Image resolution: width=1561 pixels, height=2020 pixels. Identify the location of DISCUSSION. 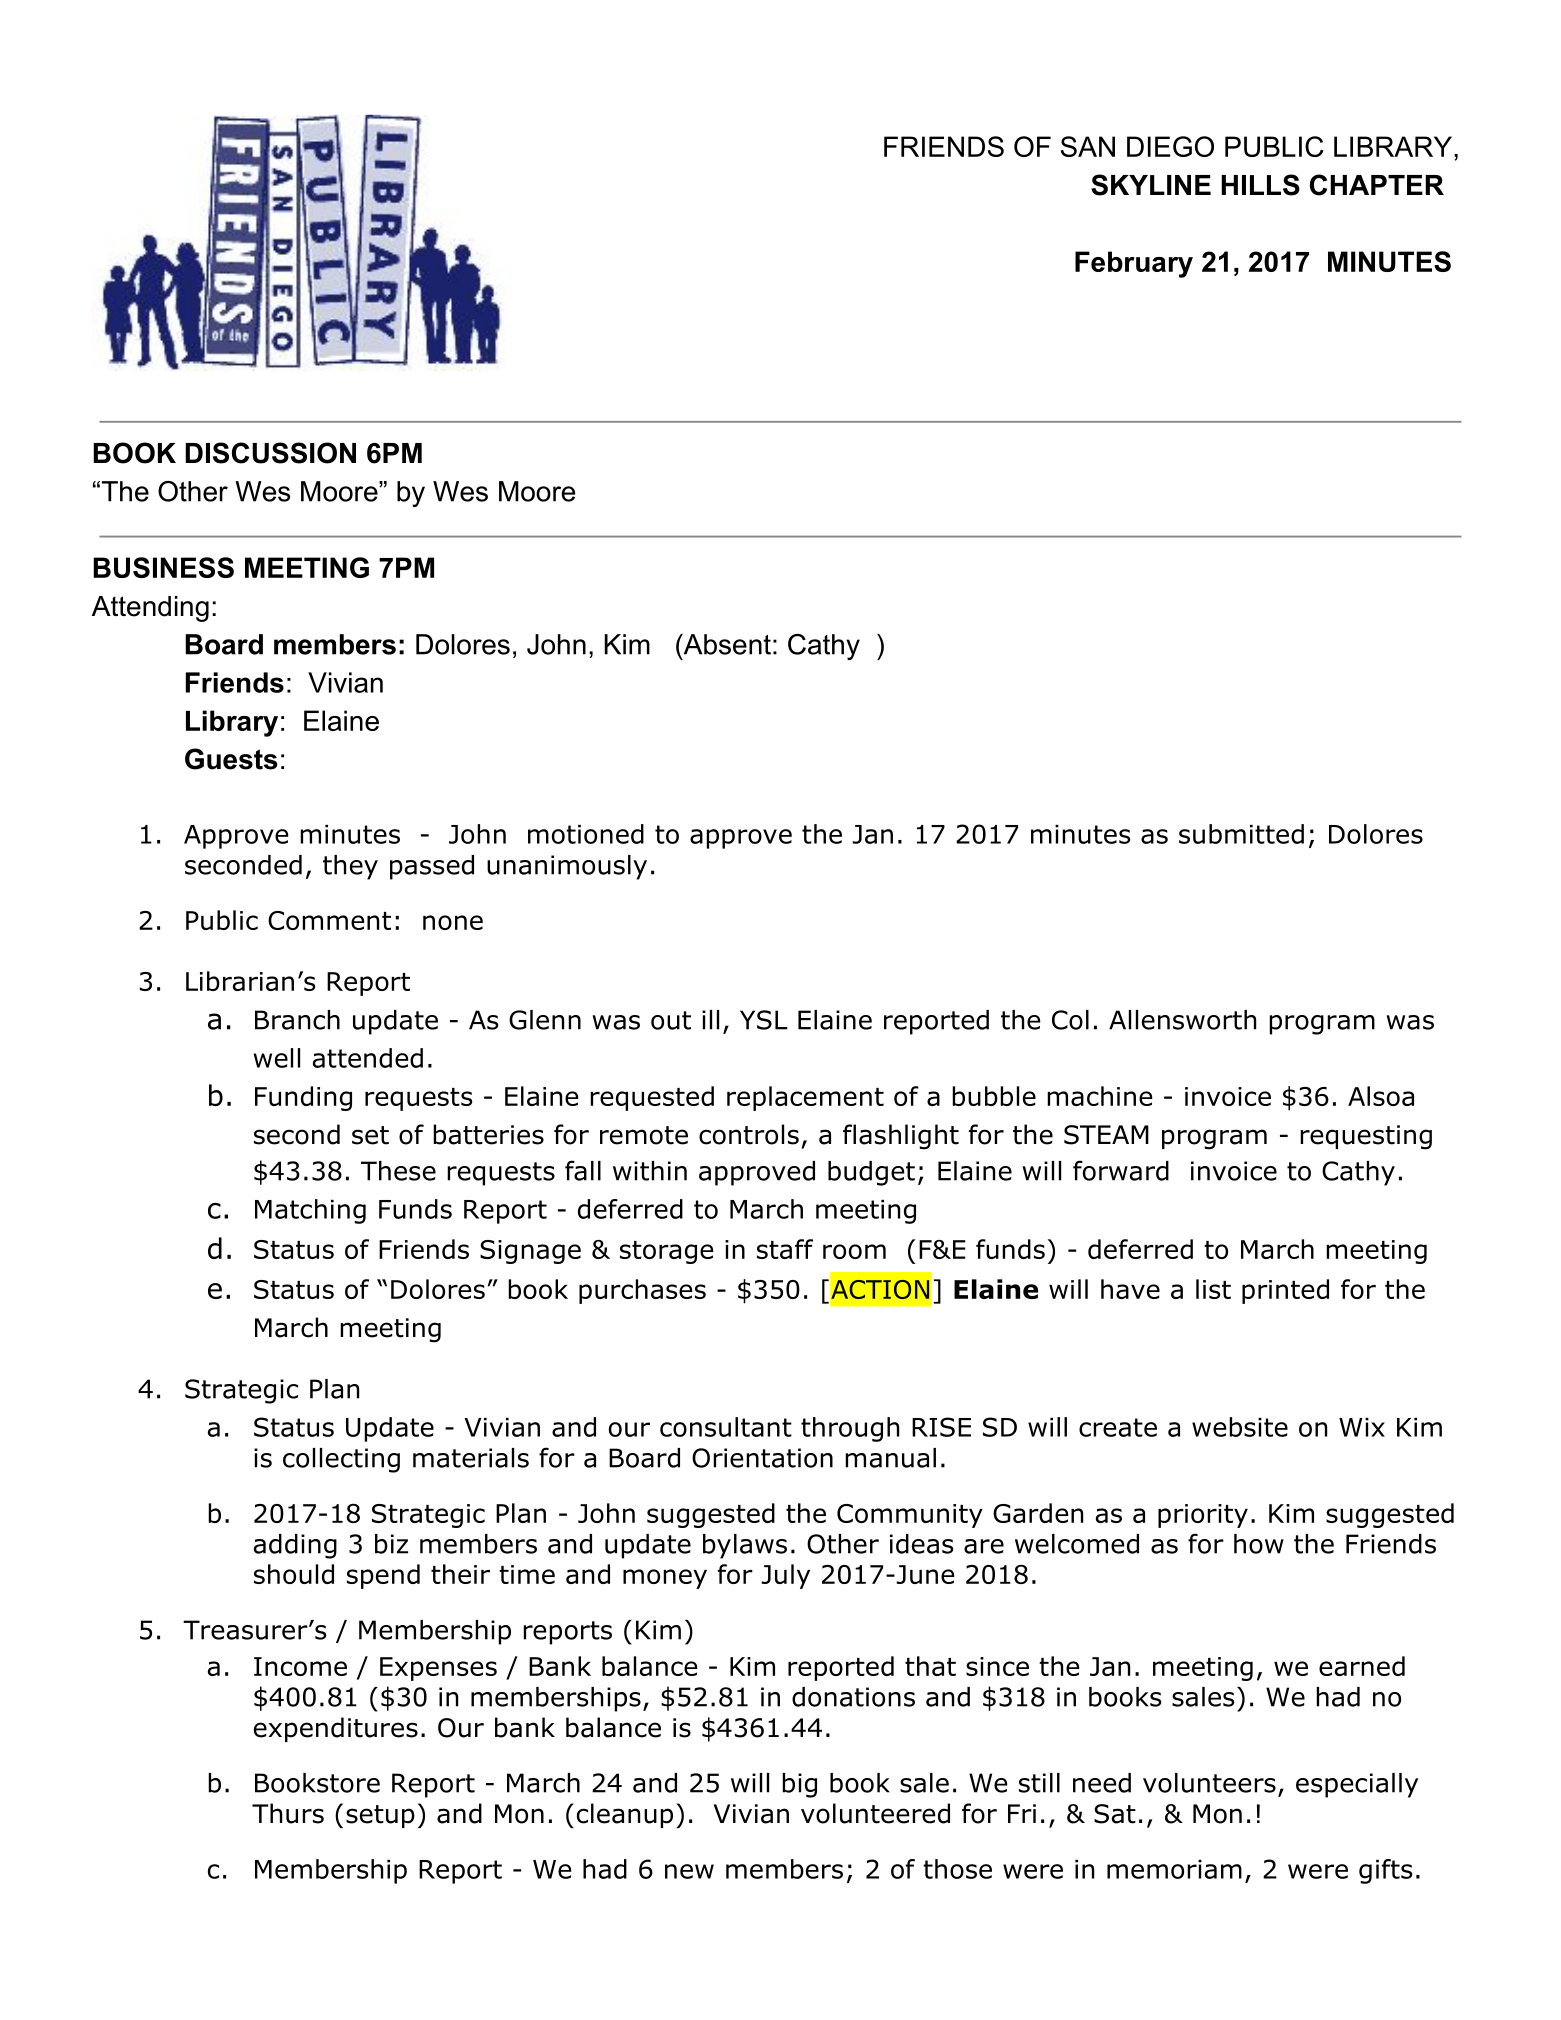
(270, 453).
